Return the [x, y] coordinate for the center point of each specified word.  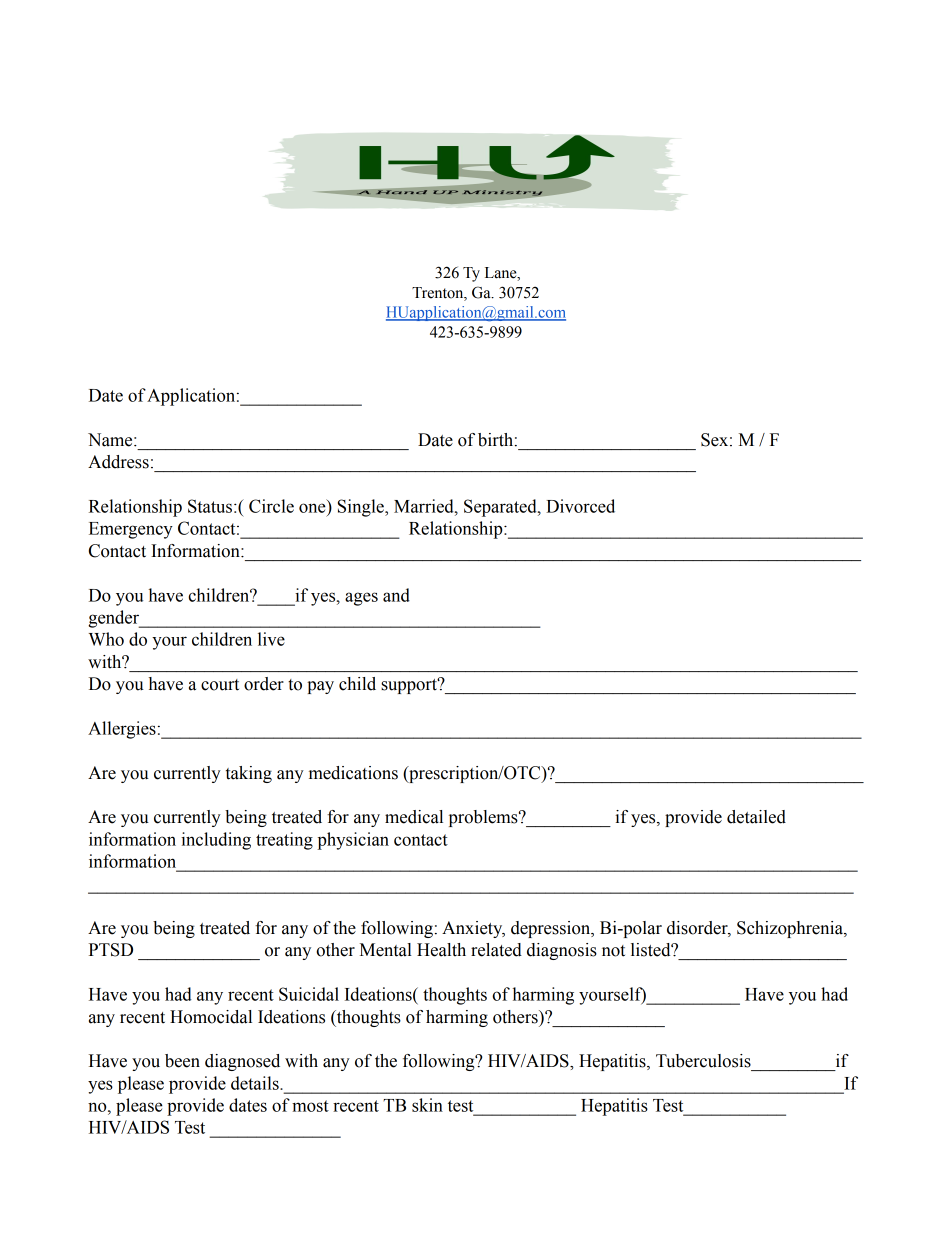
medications [353, 773]
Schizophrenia [791, 929]
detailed [756, 817]
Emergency [131, 530]
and [396, 595]
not [613, 951]
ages [361, 599]
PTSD [111, 950]
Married [425, 506]
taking [249, 774]
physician [353, 841]
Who [106, 639]
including [216, 841]
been [182, 1061]
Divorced [580, 506]
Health [441, 950]
